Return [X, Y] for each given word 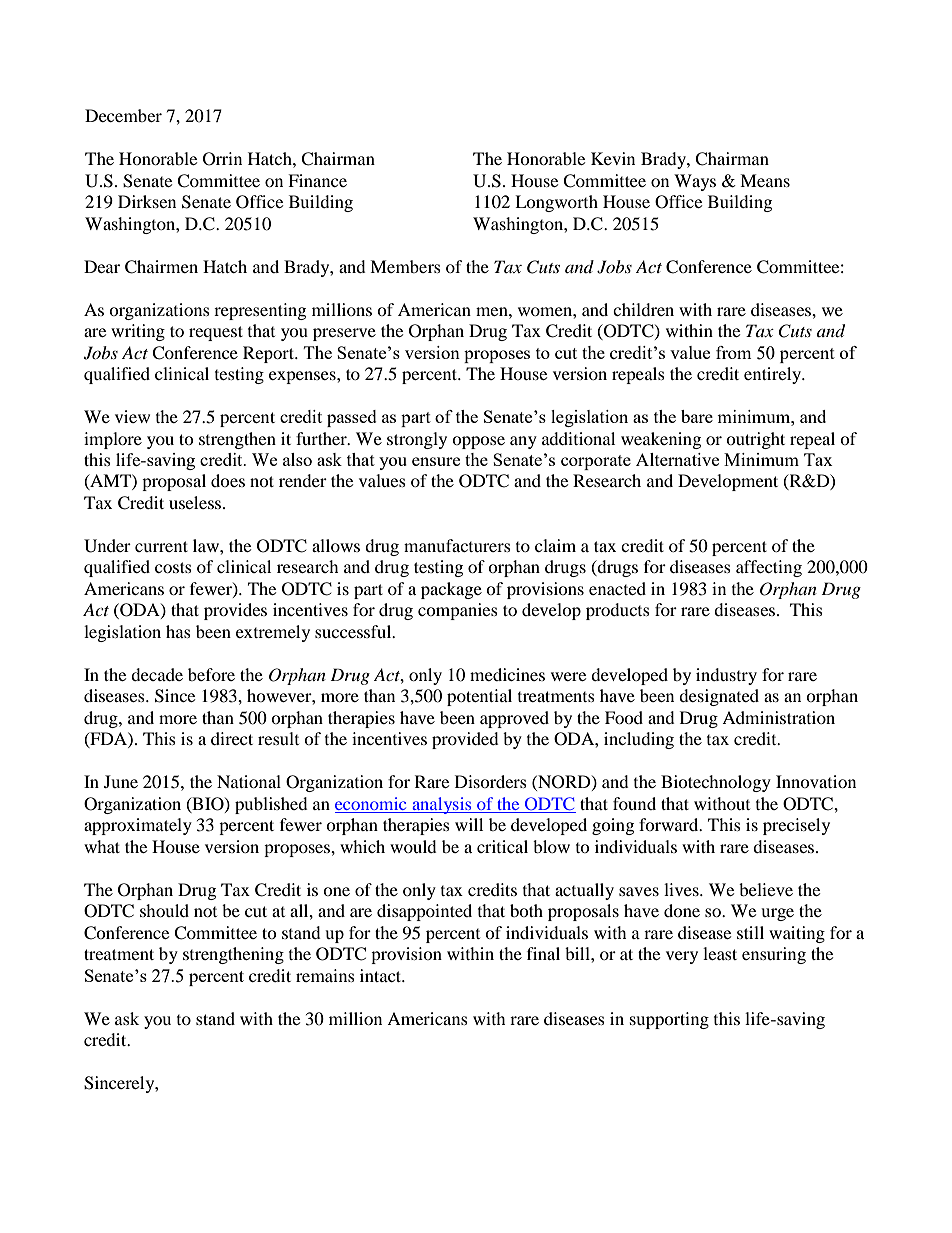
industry [726, 676]
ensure [436, 461]
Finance [317, 180]
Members [405, 266]
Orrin [222, 159]
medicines [507, 674]
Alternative [677, 459]
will [469, 824]
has [178, 631]
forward [670, 824]
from [734, 352]
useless [196, 502]
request [216, 333]
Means [765, 180]
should [164, 910]
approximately [138, 826]
